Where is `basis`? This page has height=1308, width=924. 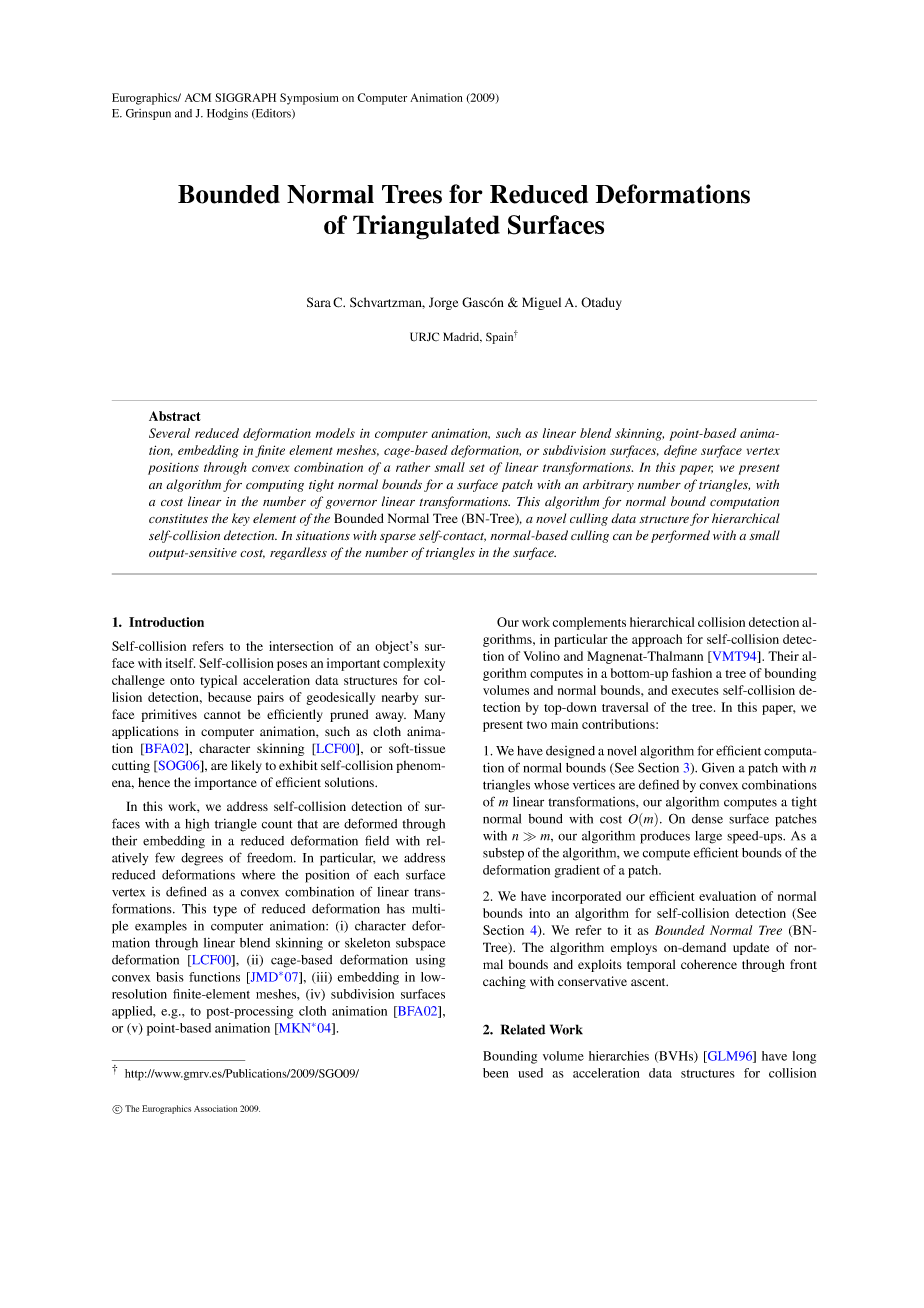
basis is located at coordinates (170, 977).
